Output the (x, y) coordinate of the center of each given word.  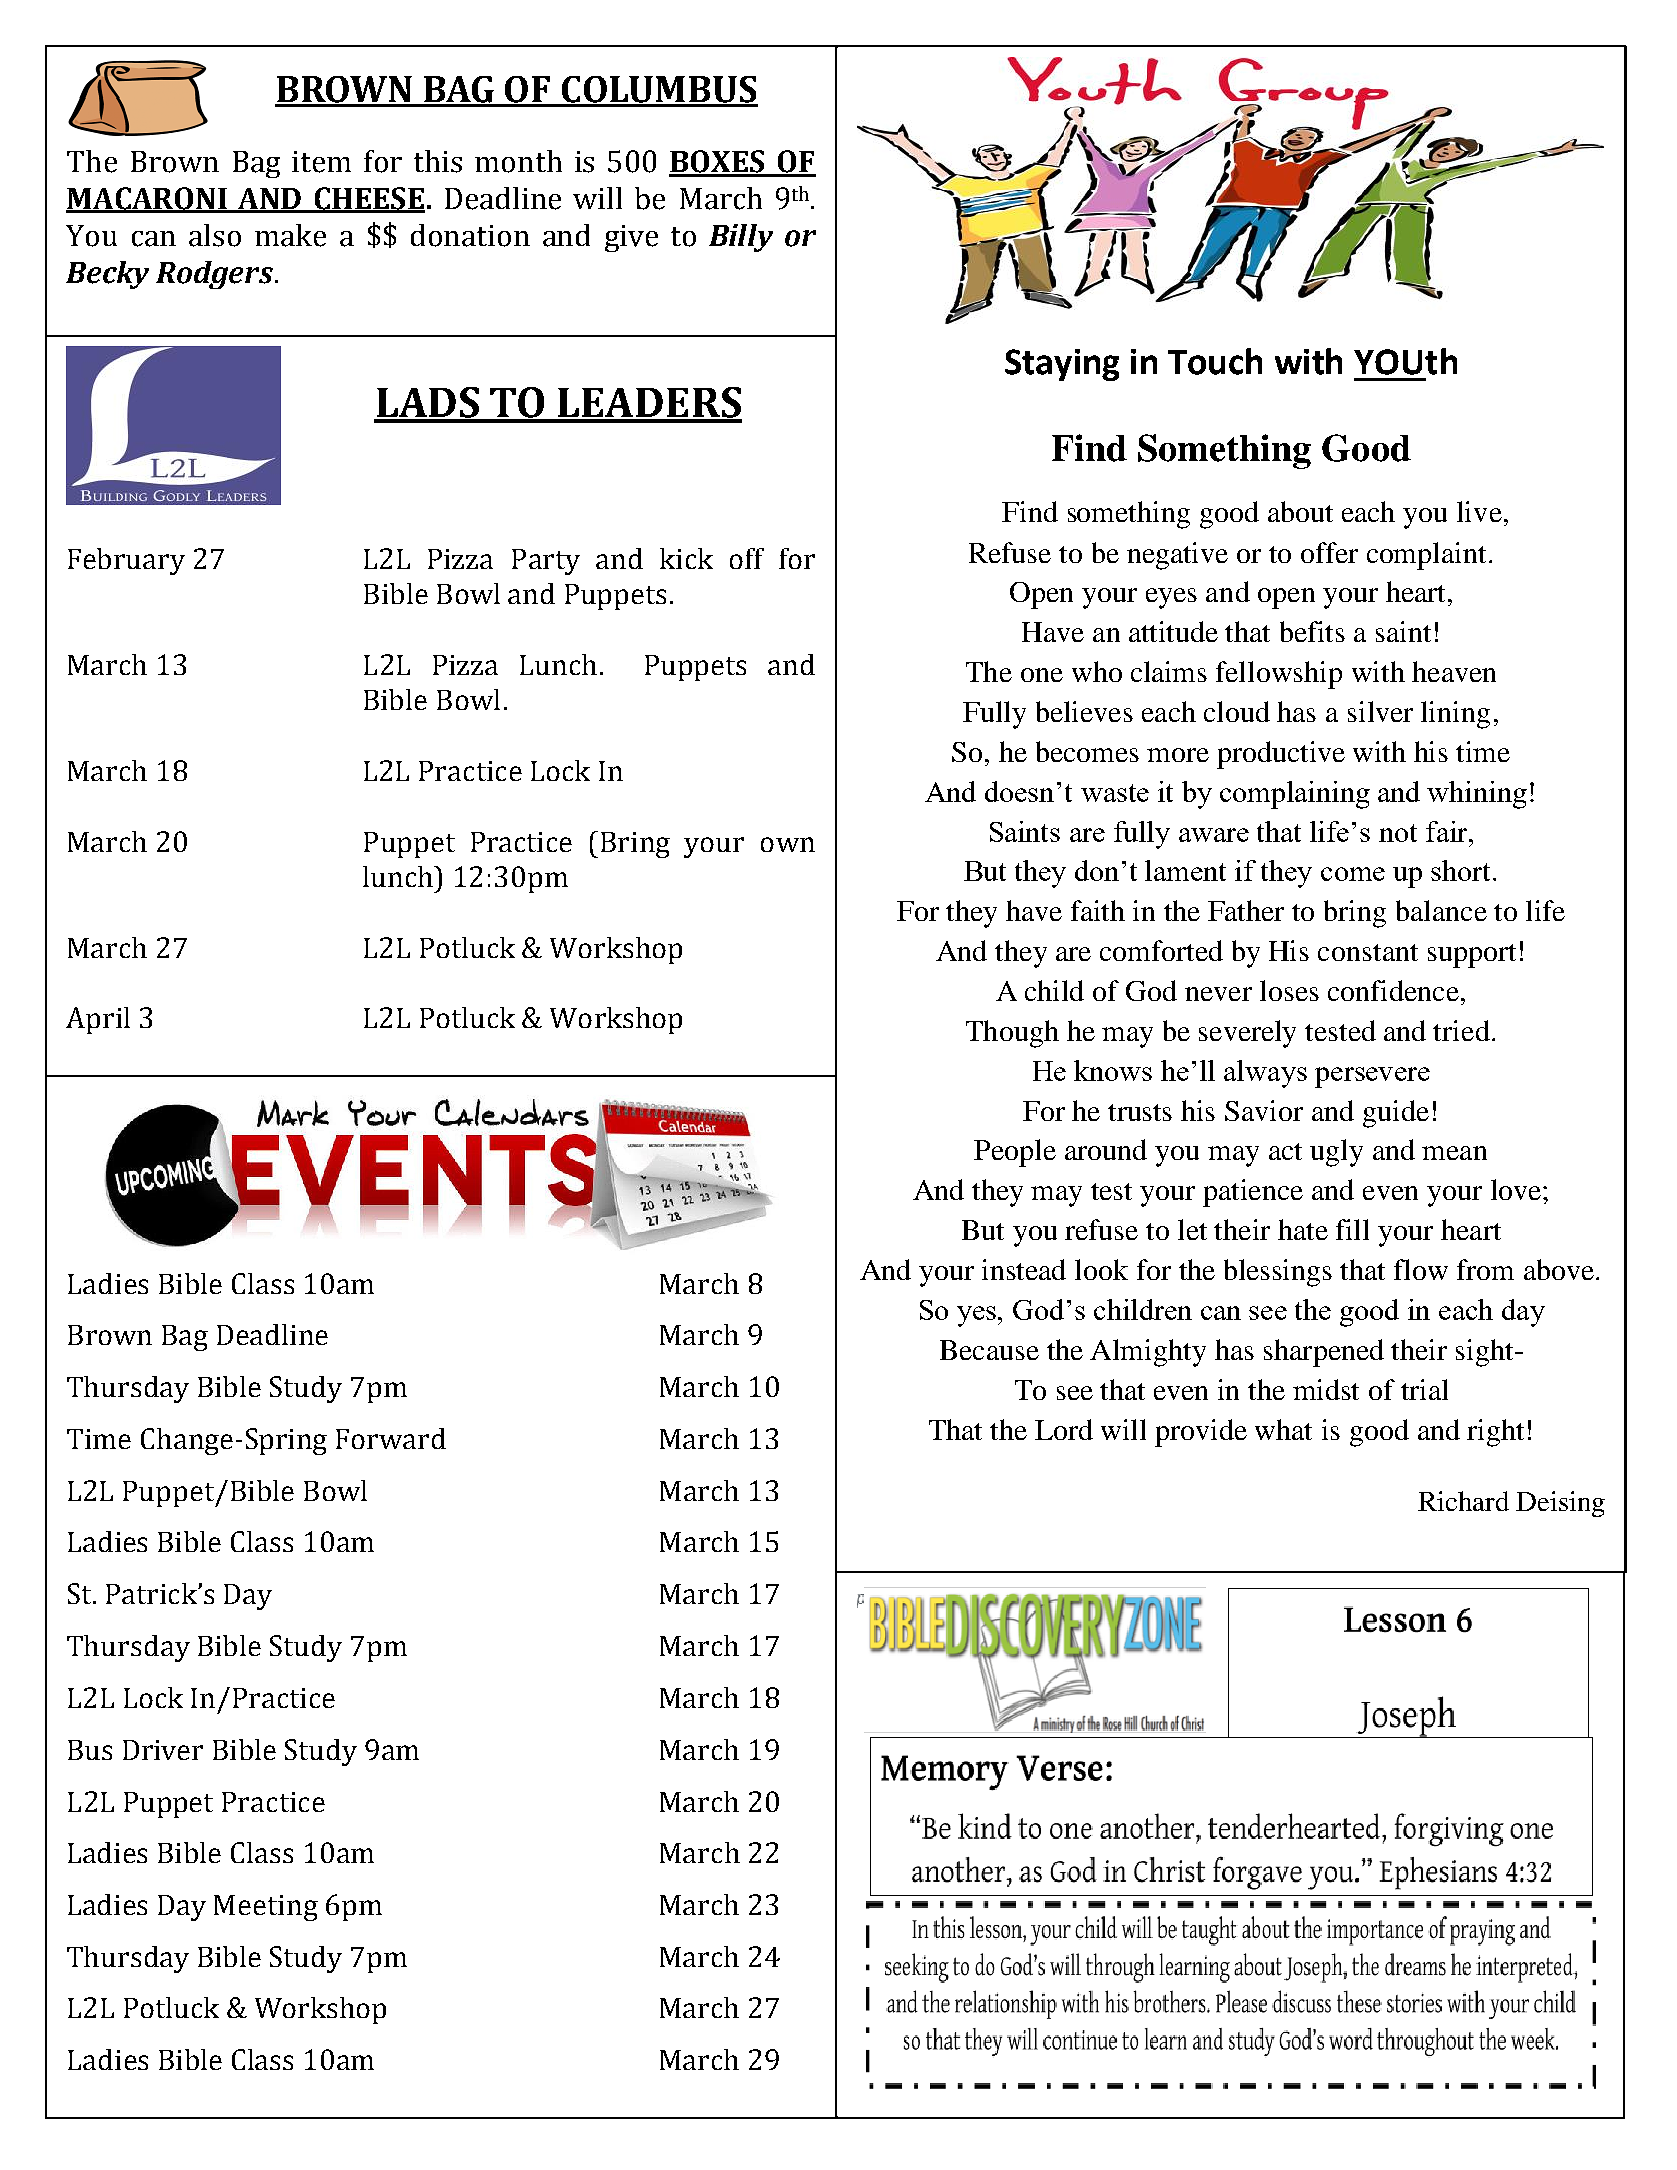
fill (1352, 1229)
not (1398, 833)
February (126, 561)
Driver (163, 1750)
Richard (1463, 1501)
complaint (1426, 556)
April (98, 1020)
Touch (1215, 361)
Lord (1064, 1429)
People (1015, 1153)
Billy (741, 238)
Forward (391, 1438)
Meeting (266, 1908)
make (290, 235)
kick (686, 558)
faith (1098, 910)
